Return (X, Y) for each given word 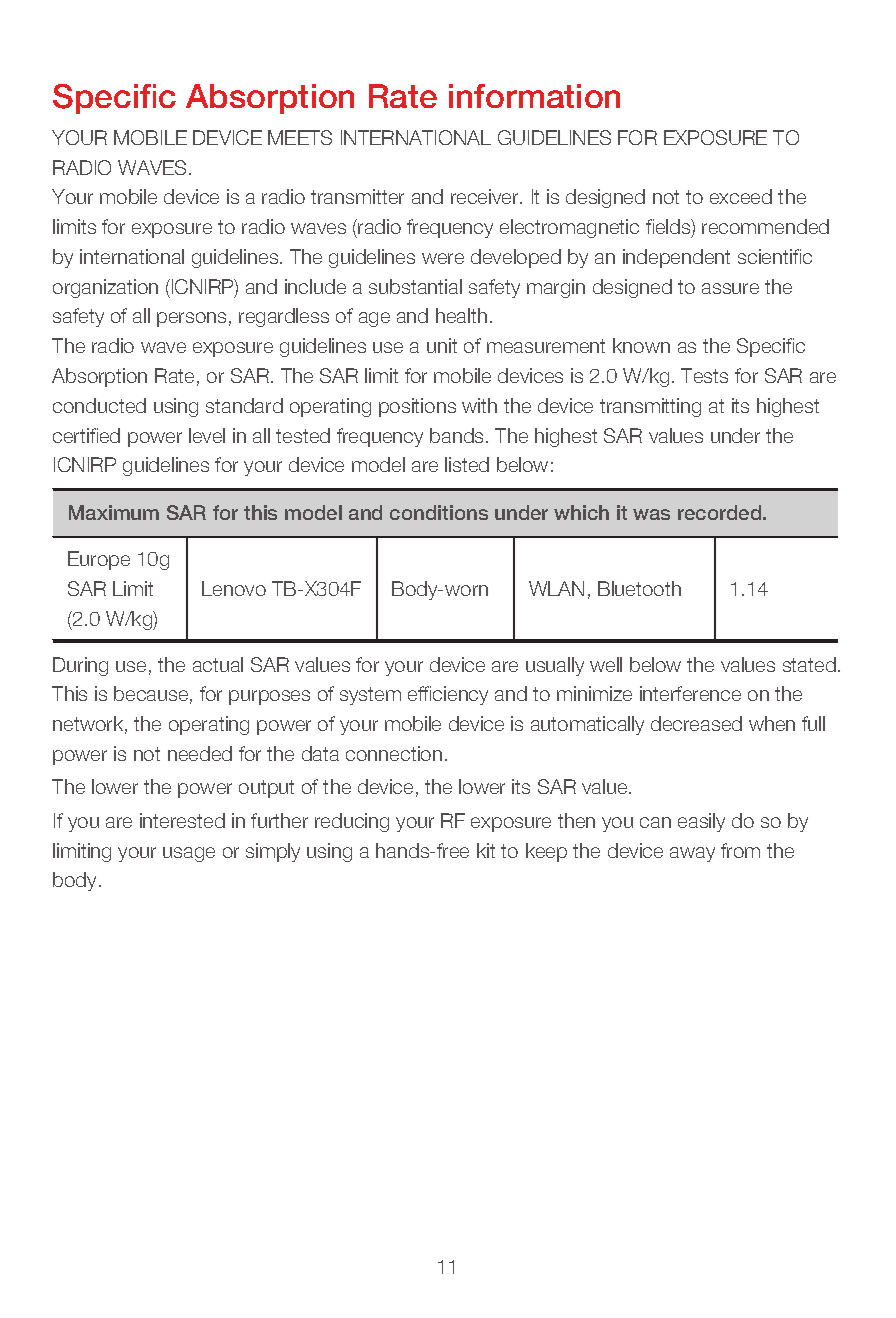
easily (701, 822)
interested (182, 820)
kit (486, 850)
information (534, 96)
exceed (741, 196)
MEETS (300, 137)
